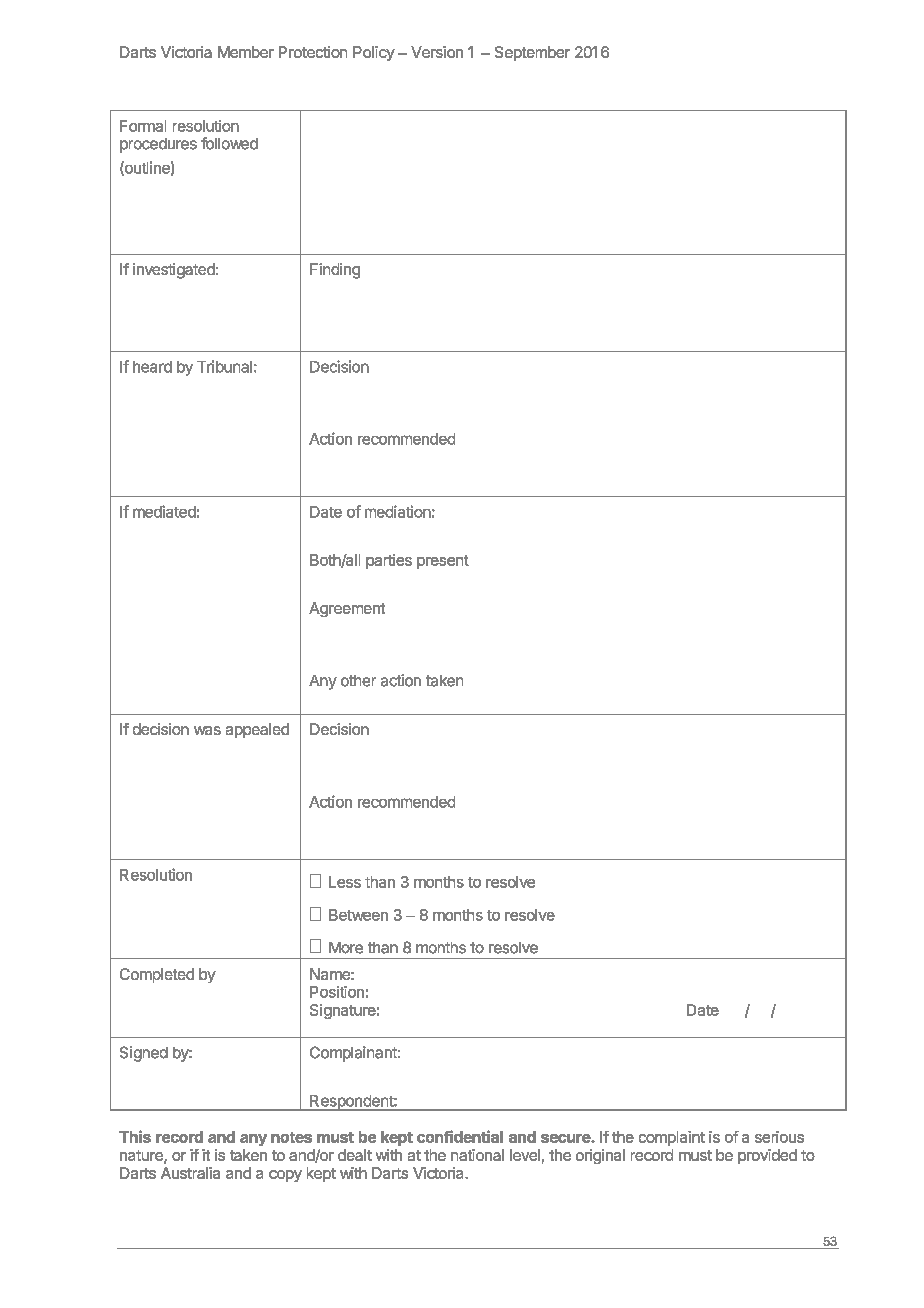  Describe the element at coordinates (460, 1136) in the screenshot. I see `confidential` at that location.
